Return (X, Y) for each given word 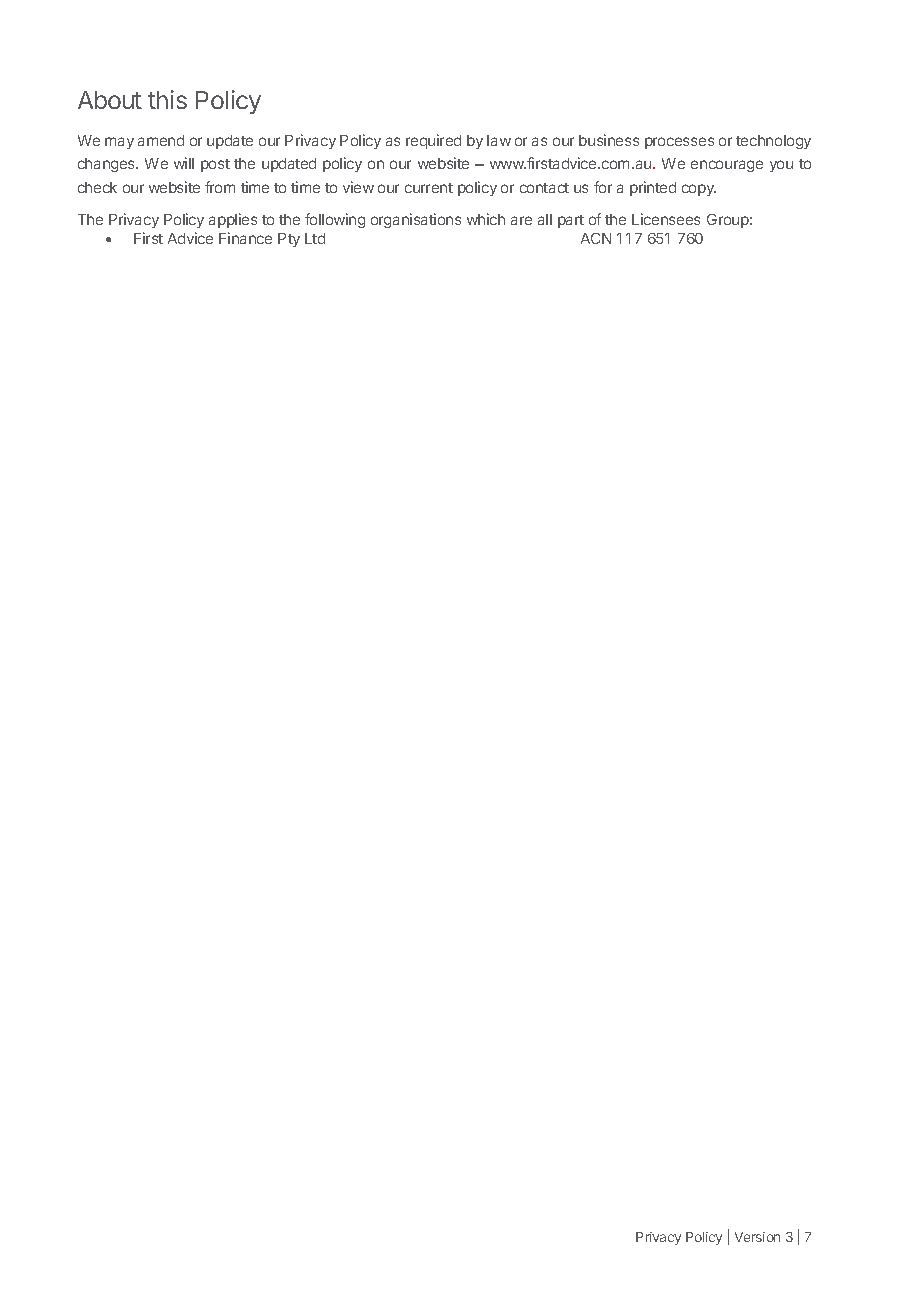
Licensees (666, 219)
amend (161, 140)
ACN (596, 238)
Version (757, 1237)
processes (679, 143)
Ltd (315, 238)
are (521, 220)
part (571, 221)
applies (233, 220)
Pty (289, 240)
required (433, 141)
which (486, 219)
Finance (245, 238)
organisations (416, 220)
